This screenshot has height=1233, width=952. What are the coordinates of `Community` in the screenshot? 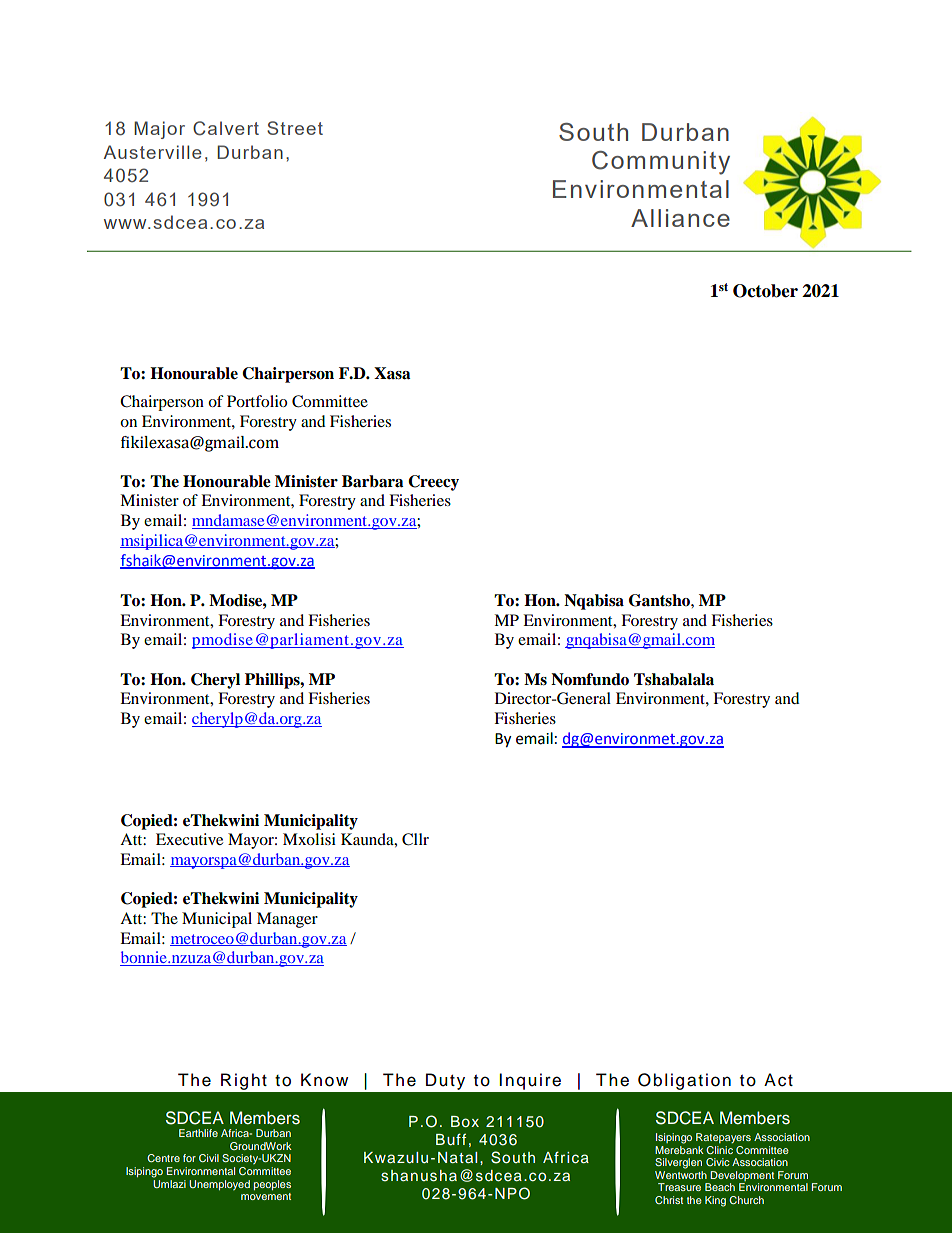 It's located at (661, 163).
